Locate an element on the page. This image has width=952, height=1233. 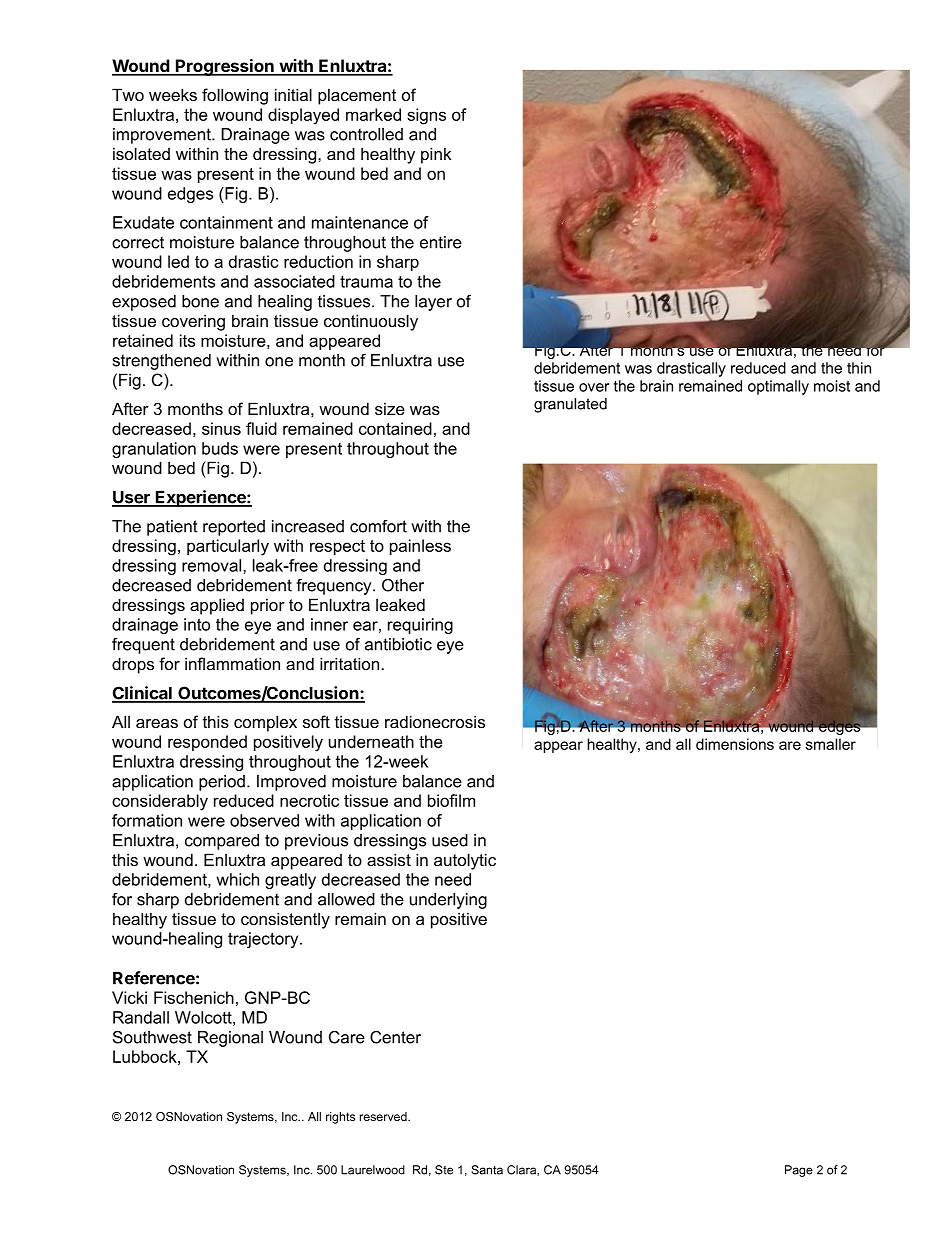
dimensions is located at coordinates (735, 744).
